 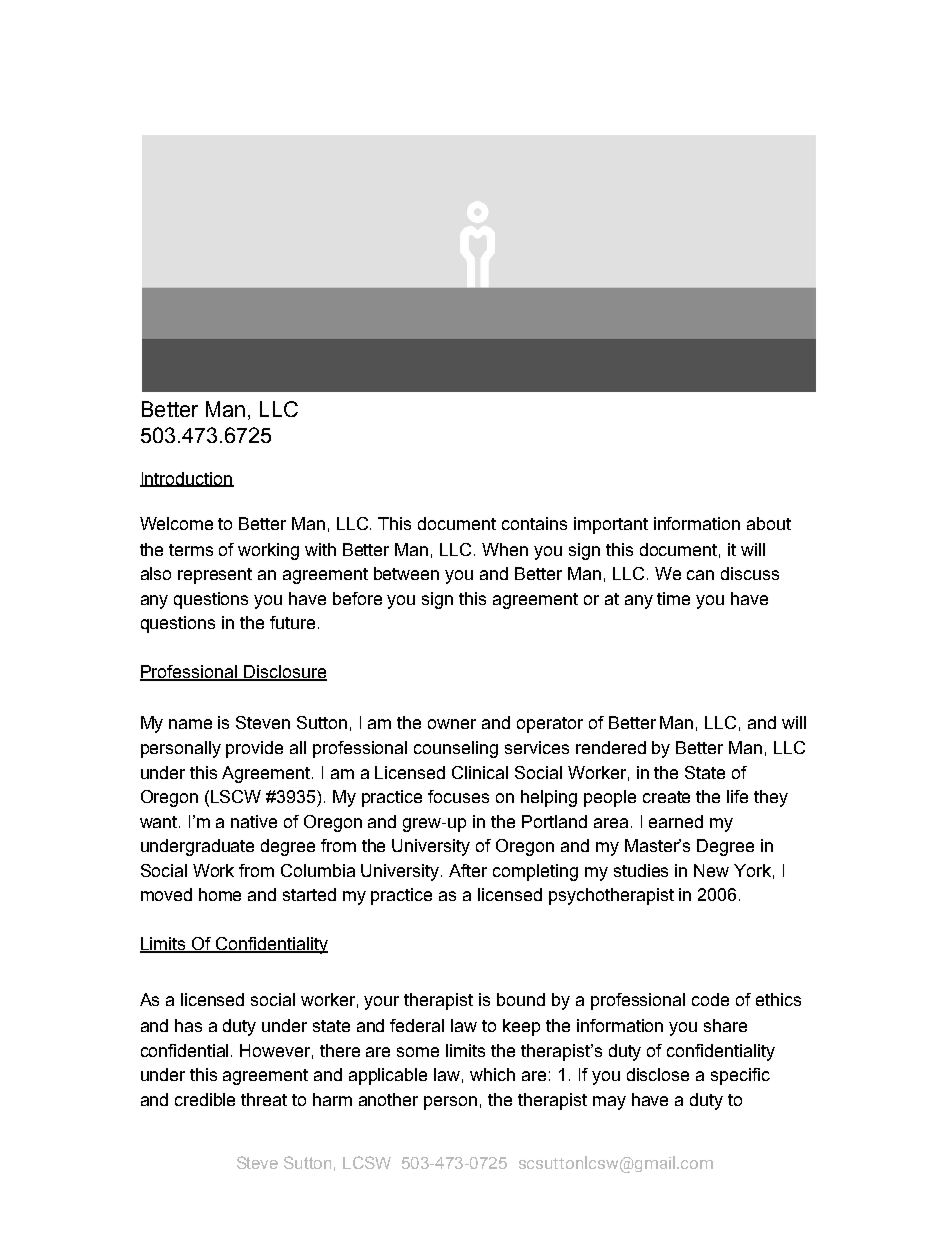 I want to click on New, so click(x=711, y=870).
